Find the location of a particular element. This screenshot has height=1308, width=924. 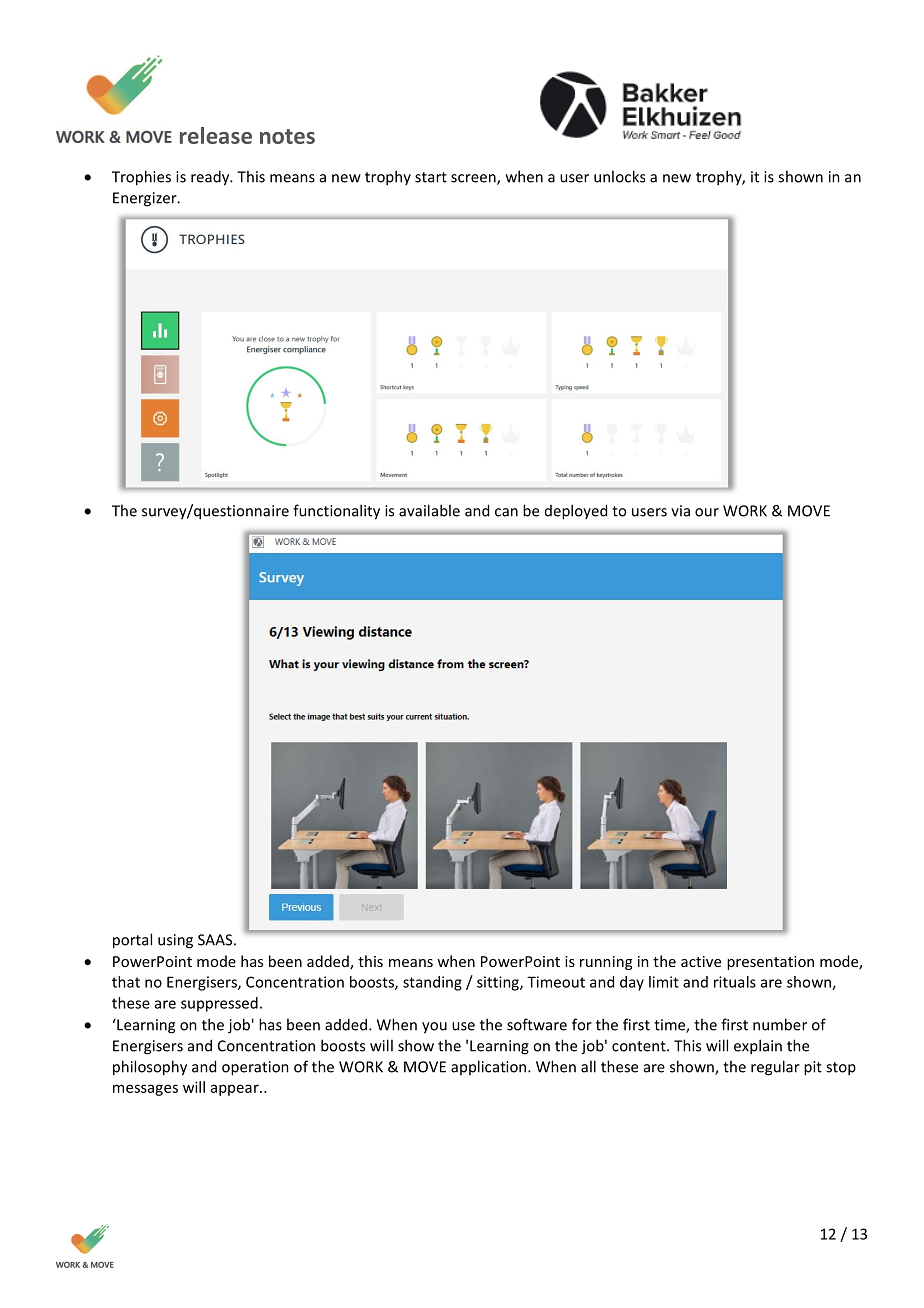

start is located at coordinates (431, 177).
